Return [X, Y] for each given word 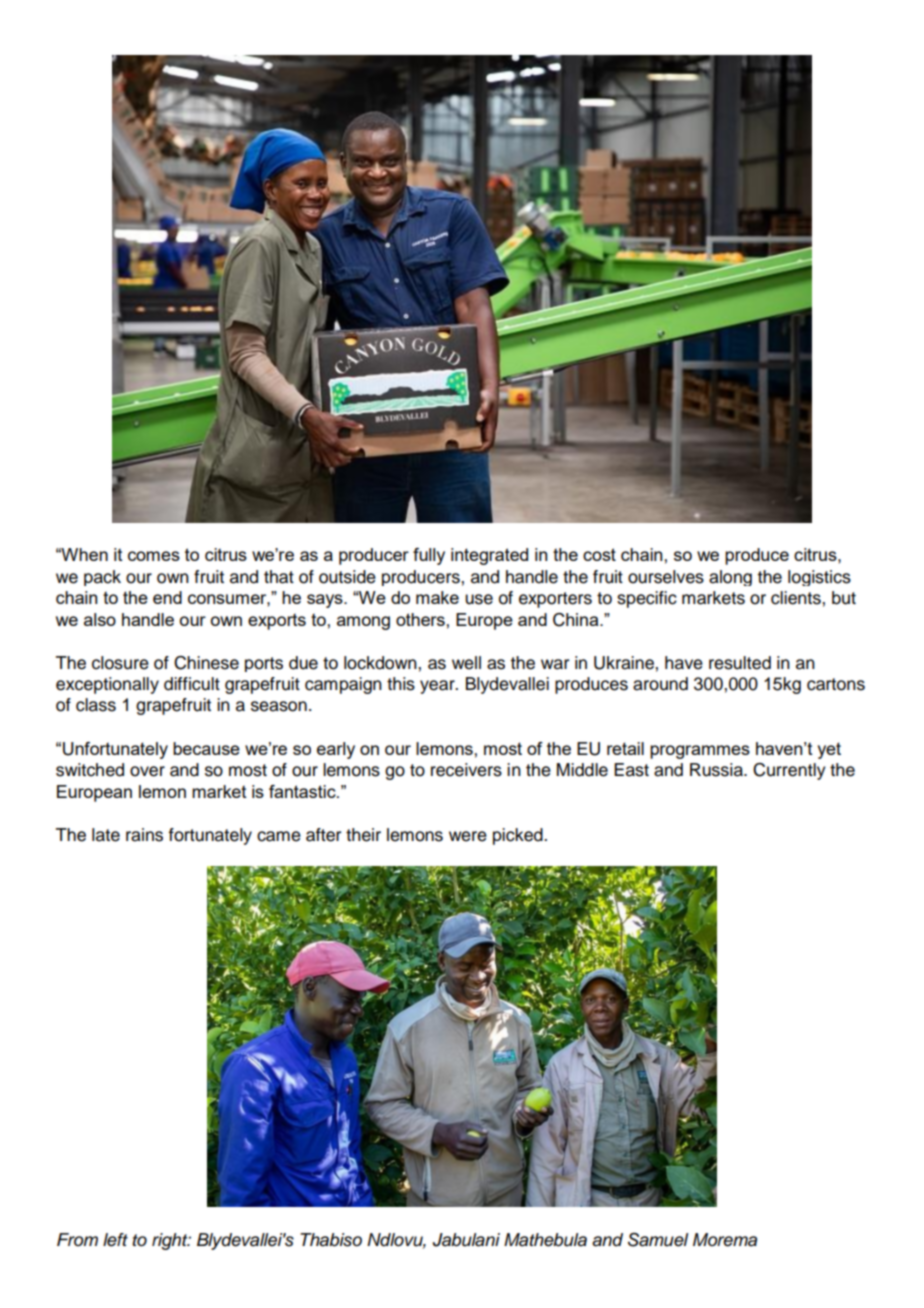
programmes [700, 752]
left [115, 1240]
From [77, 1239]
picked [519, 836]
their [363, 835]
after [323, 835]
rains [144, 835]
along [730, 578]
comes [154, 556]
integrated [489, 556]
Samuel [658, 1240]
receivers [466, 770]
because [206, 748]
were [468, 836]
